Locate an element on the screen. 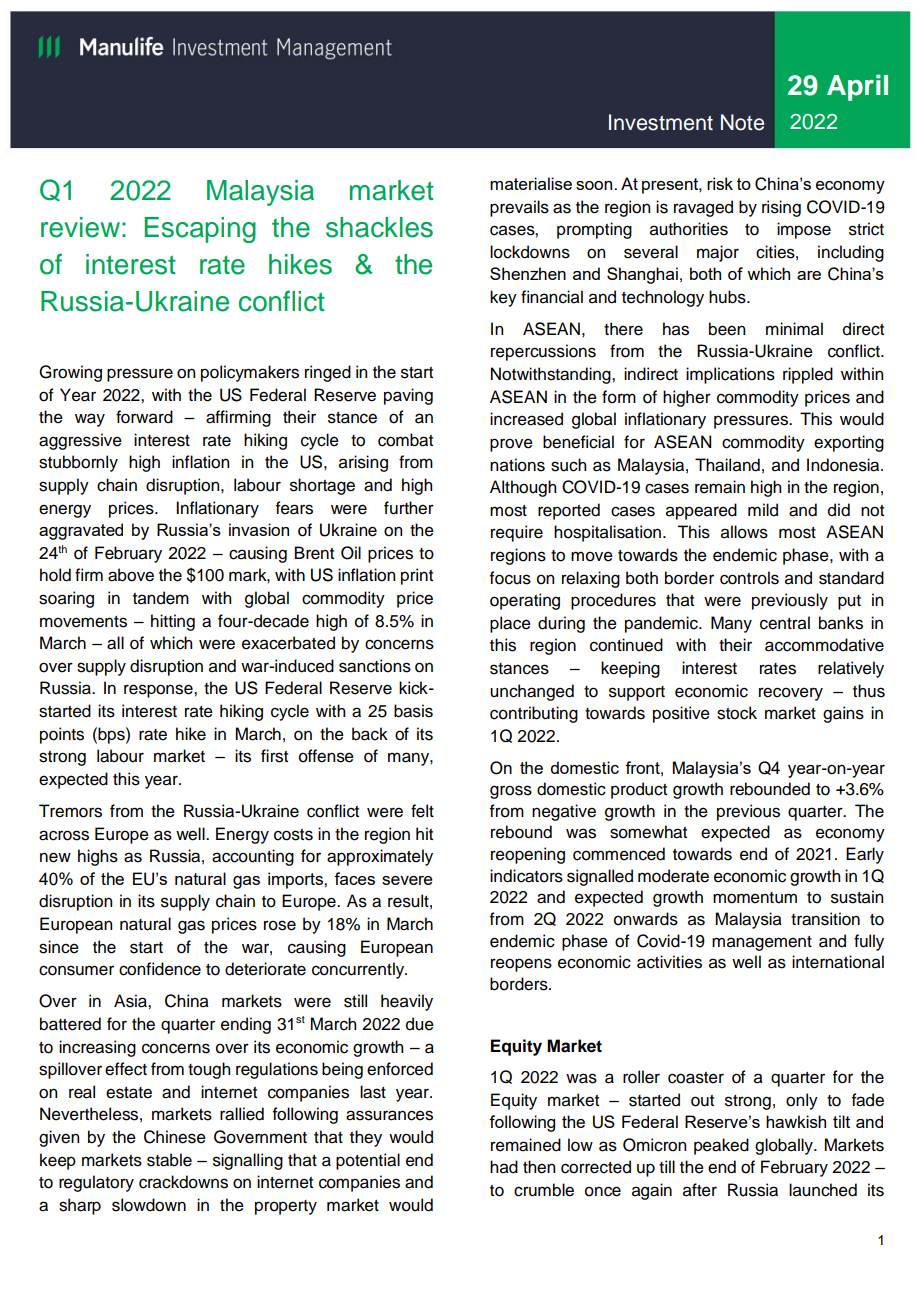 The image size is (924, 1308). stable is located at coordinates (169, 1160).
